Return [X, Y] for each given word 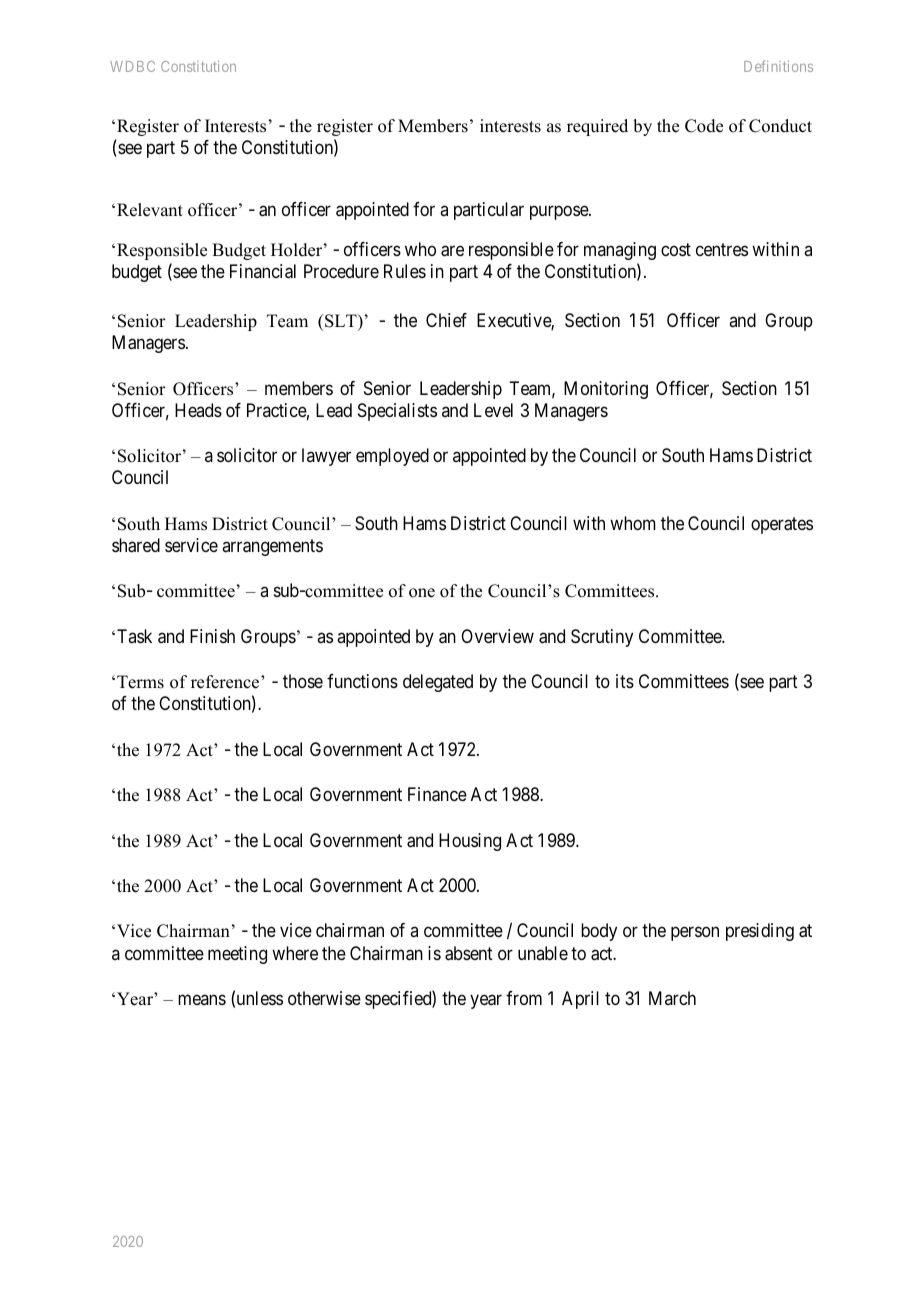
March [672, 998]
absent [469, 953]
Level [493, 410]
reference [226, 682]
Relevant [150, 210]
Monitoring [606, 390]
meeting [237, 955]
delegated [438, 683]
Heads [198, 410]
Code [704, 126]
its [625, 681]
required [597, 127]
